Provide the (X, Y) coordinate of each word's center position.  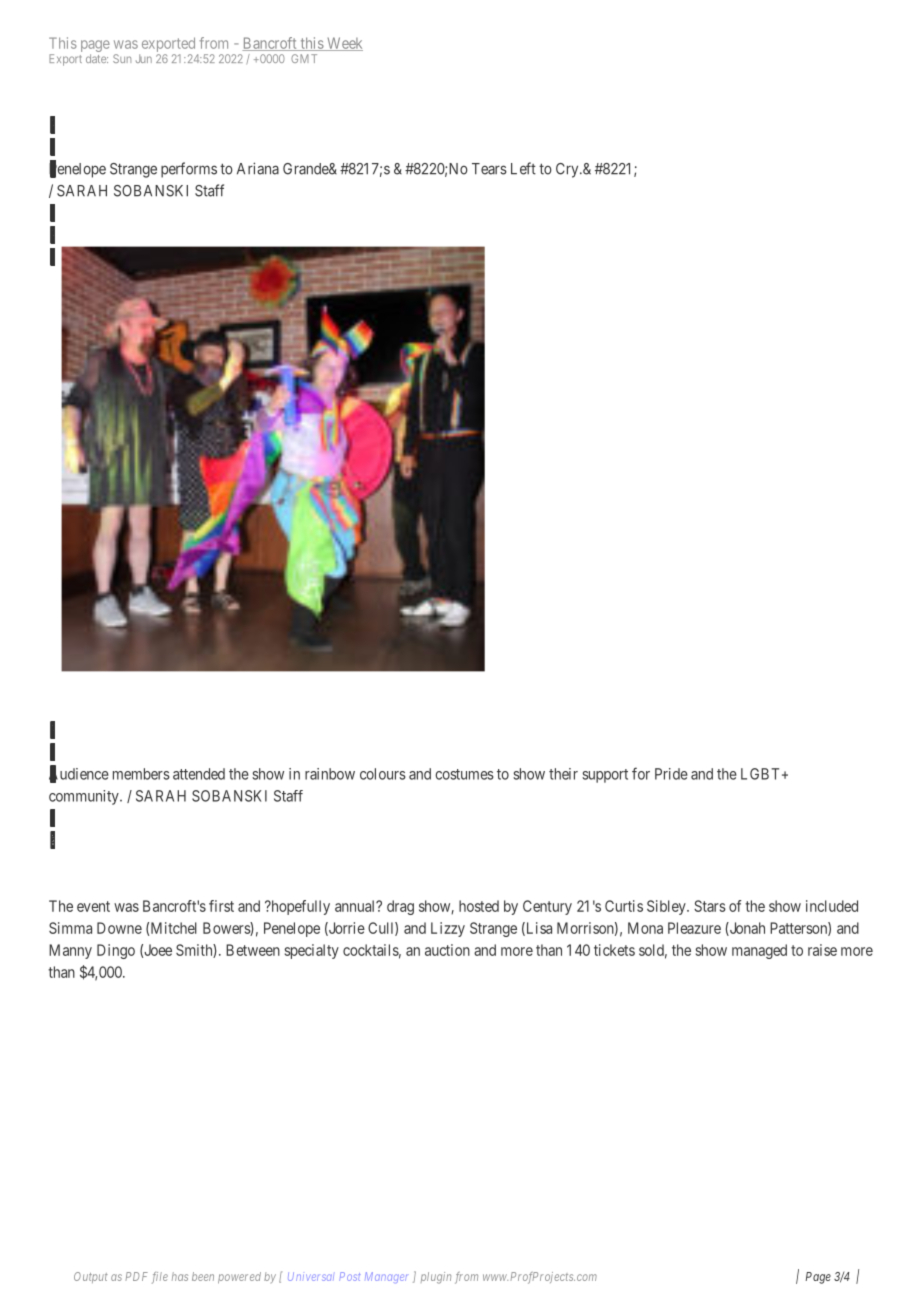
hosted (479, 906)
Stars (710, 906)
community (85, 797)
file (160, 1278)
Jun (144, 58)
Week (343, 44)
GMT (304, 58)
